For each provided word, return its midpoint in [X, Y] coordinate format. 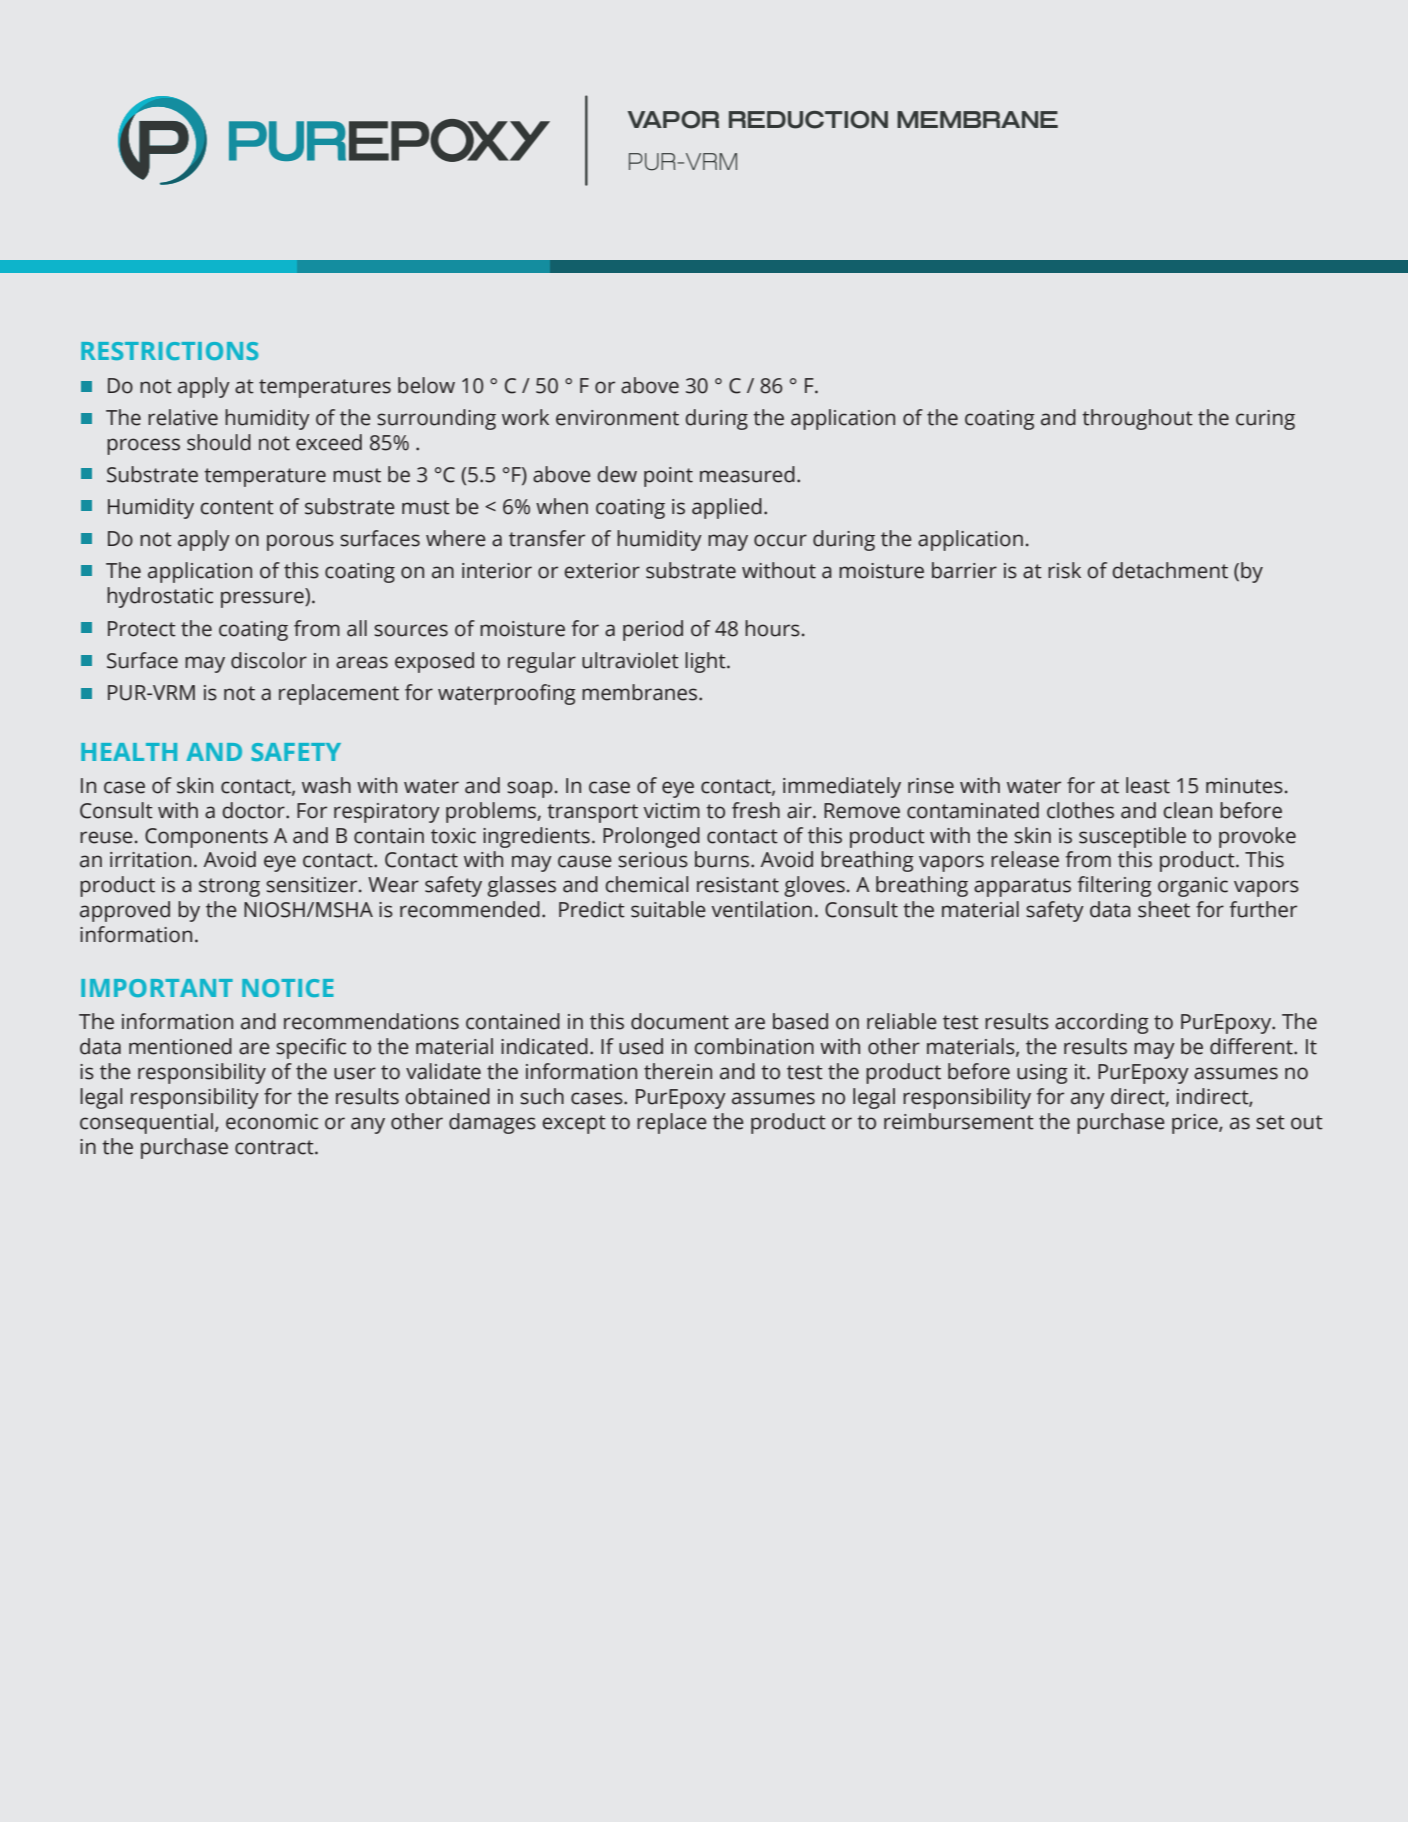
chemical [646, 884]
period [653, 630]
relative [183, 417]
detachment [1170, 570]
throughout [1137, 419]
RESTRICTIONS [169, 351]
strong [229, 887]
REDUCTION [808, 120]
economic [272, 1122]
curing [1265, 420]
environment [617, 418]
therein [678, 1071]
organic [1193, 887]
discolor [269, 660]
